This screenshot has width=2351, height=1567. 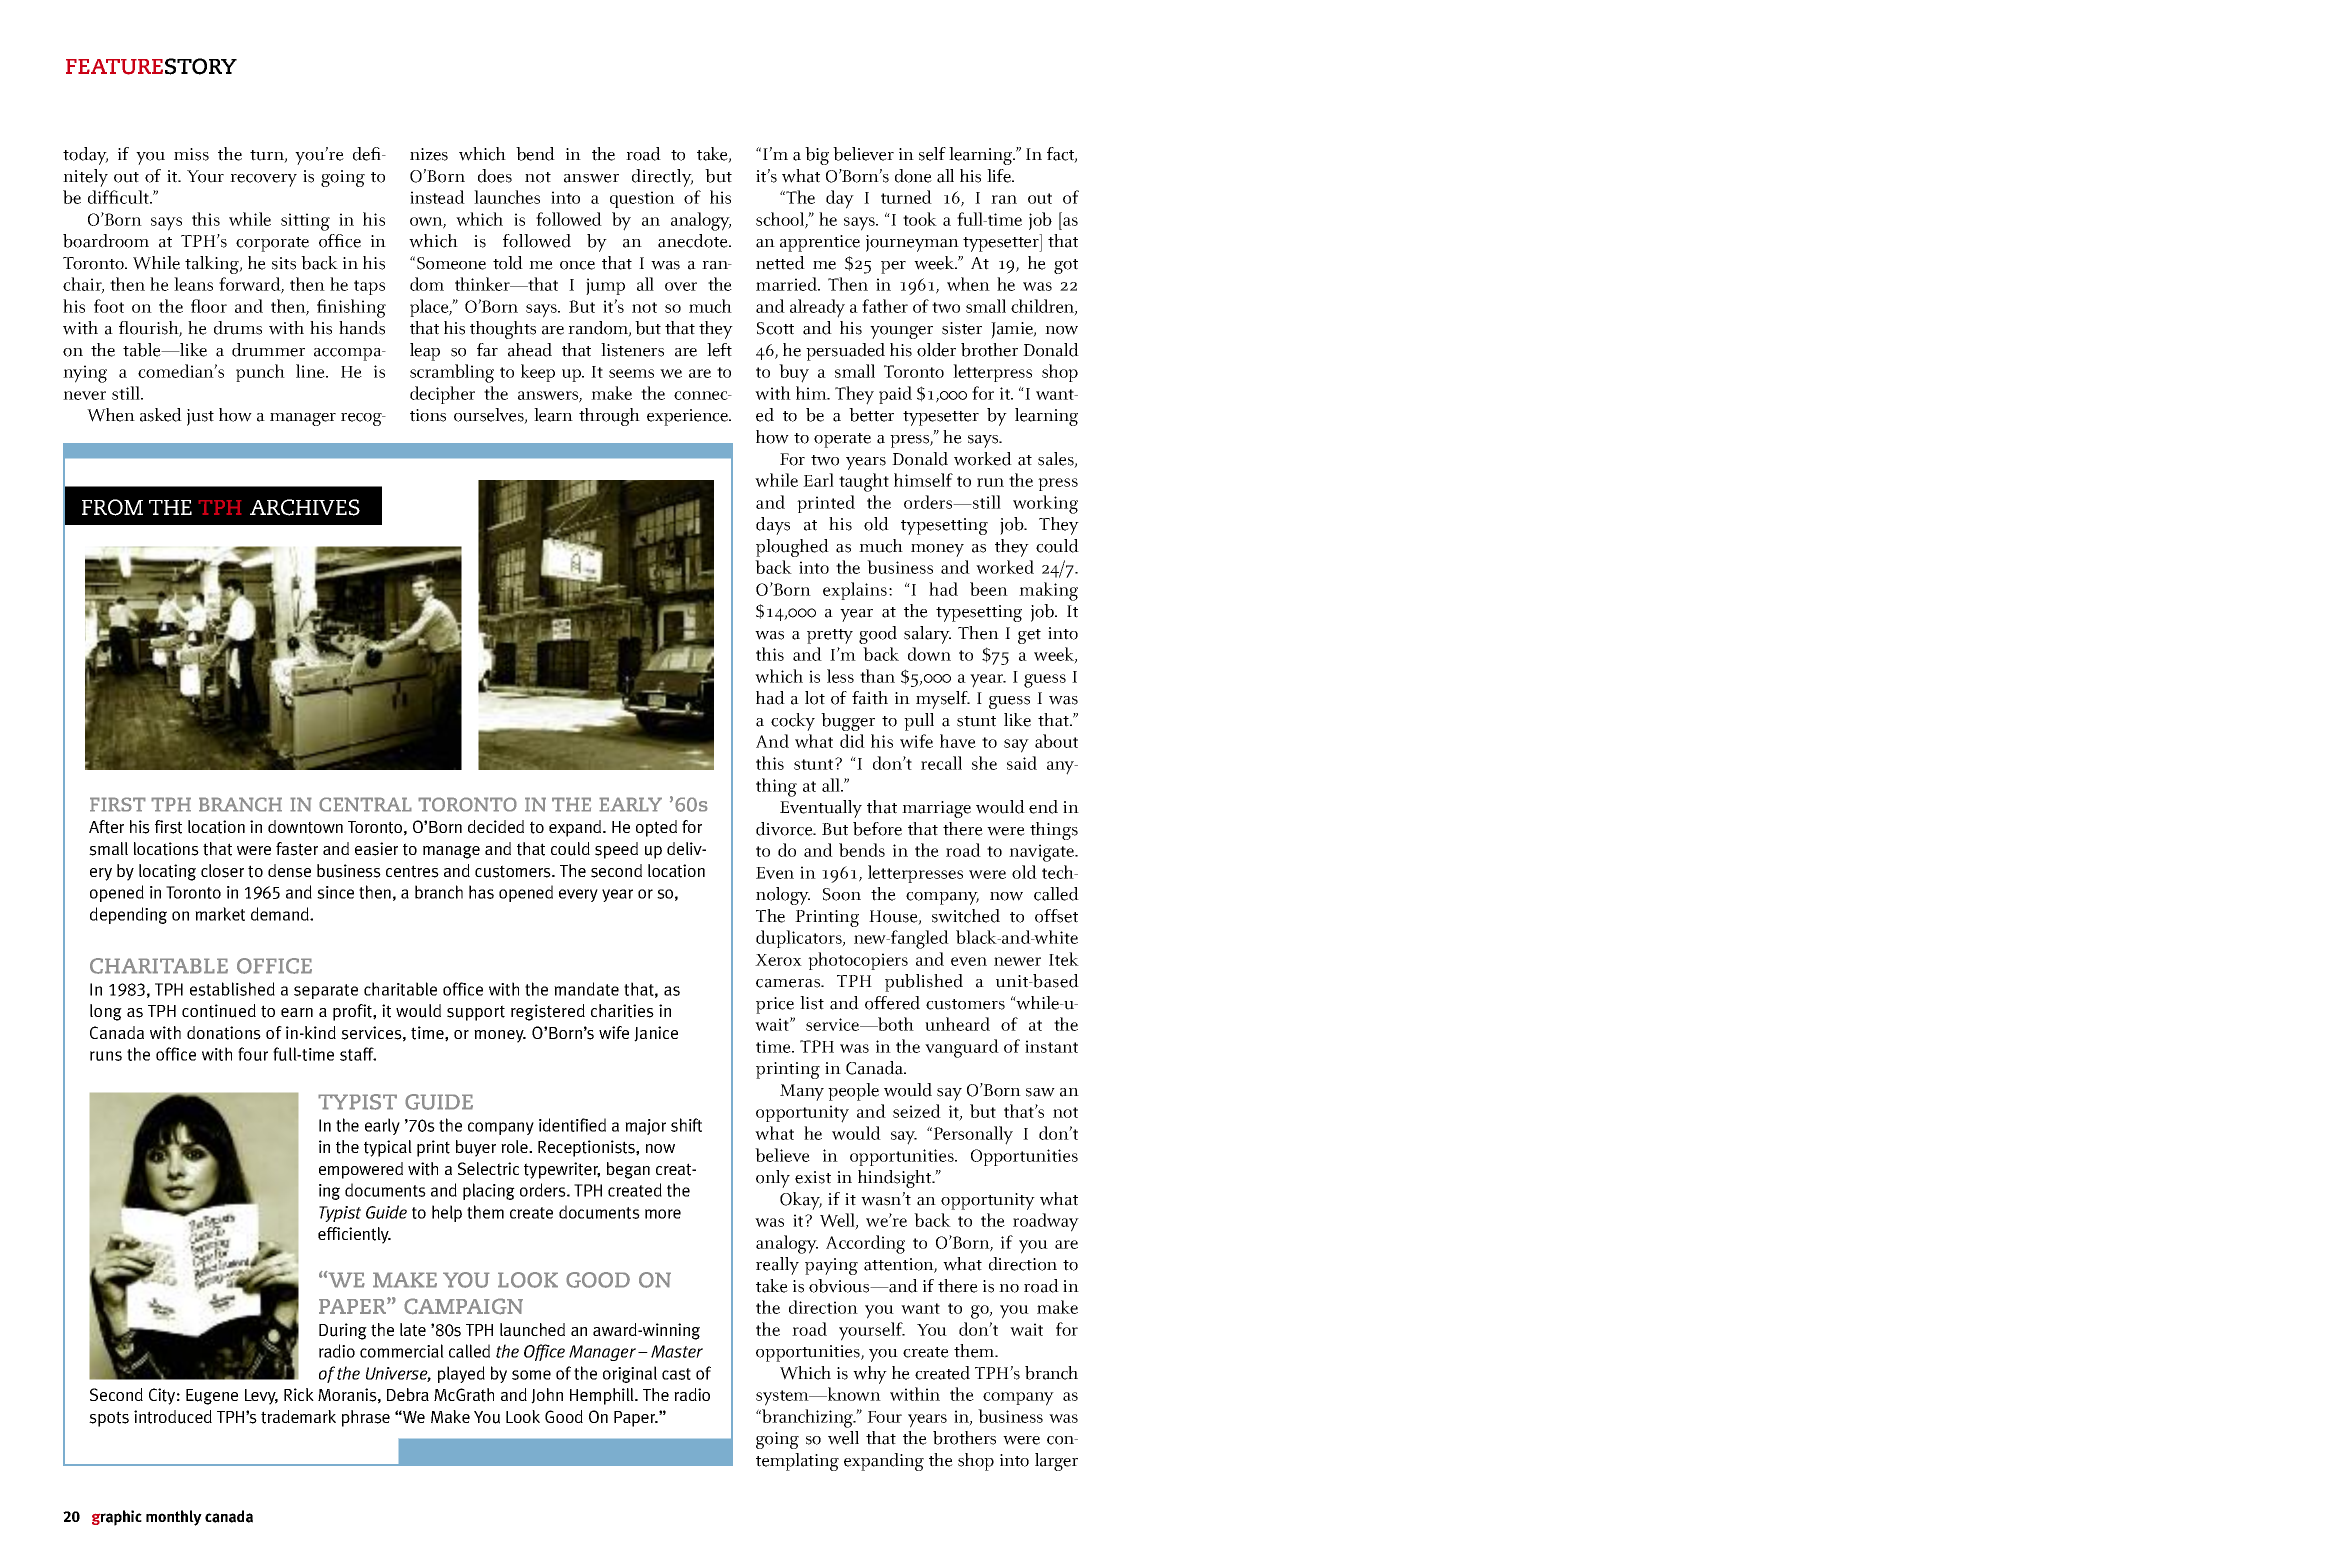 What do you see at coordinates (603, 1396) in the screenshot?
I see `Hemphill` at bounding box center [603, 1396].
